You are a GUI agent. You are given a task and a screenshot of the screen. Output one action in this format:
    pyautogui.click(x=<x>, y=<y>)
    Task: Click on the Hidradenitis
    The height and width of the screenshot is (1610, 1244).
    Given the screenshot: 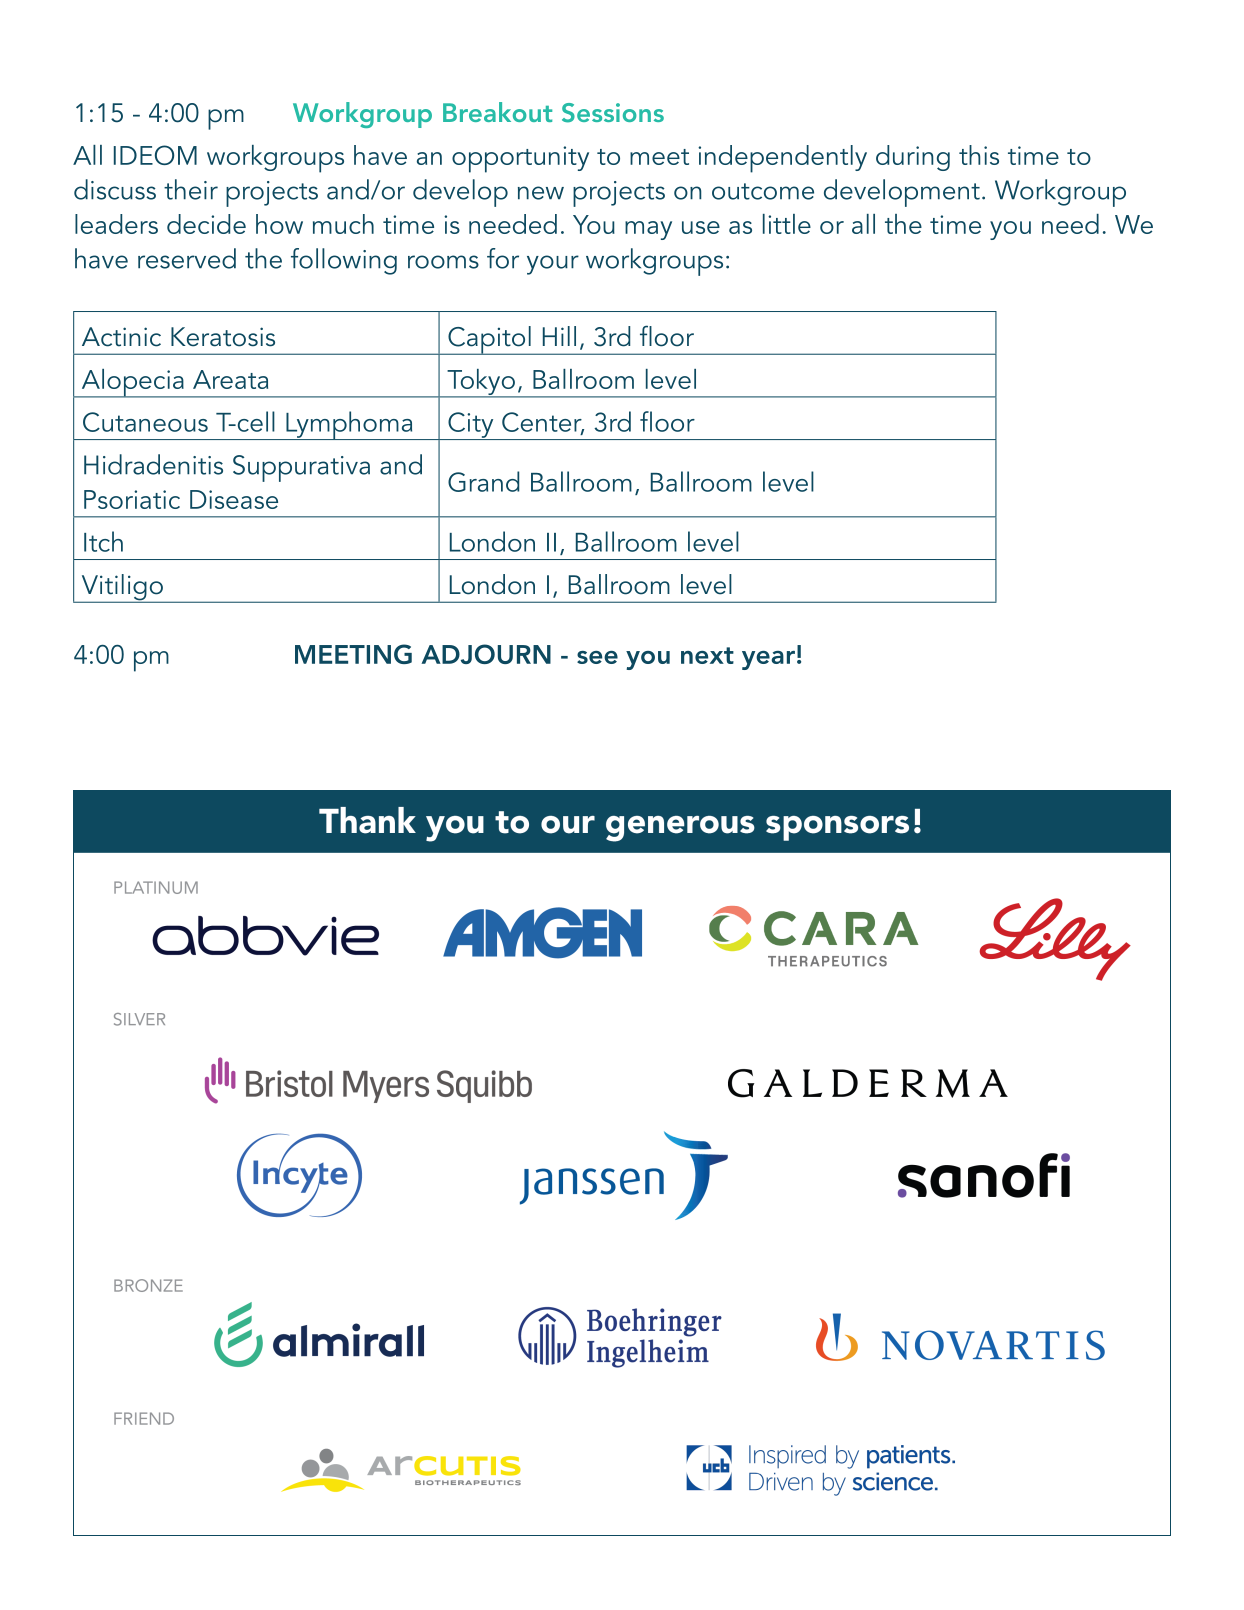 What is the action you would take?
    pyautogui.click(x=153, y=464)
